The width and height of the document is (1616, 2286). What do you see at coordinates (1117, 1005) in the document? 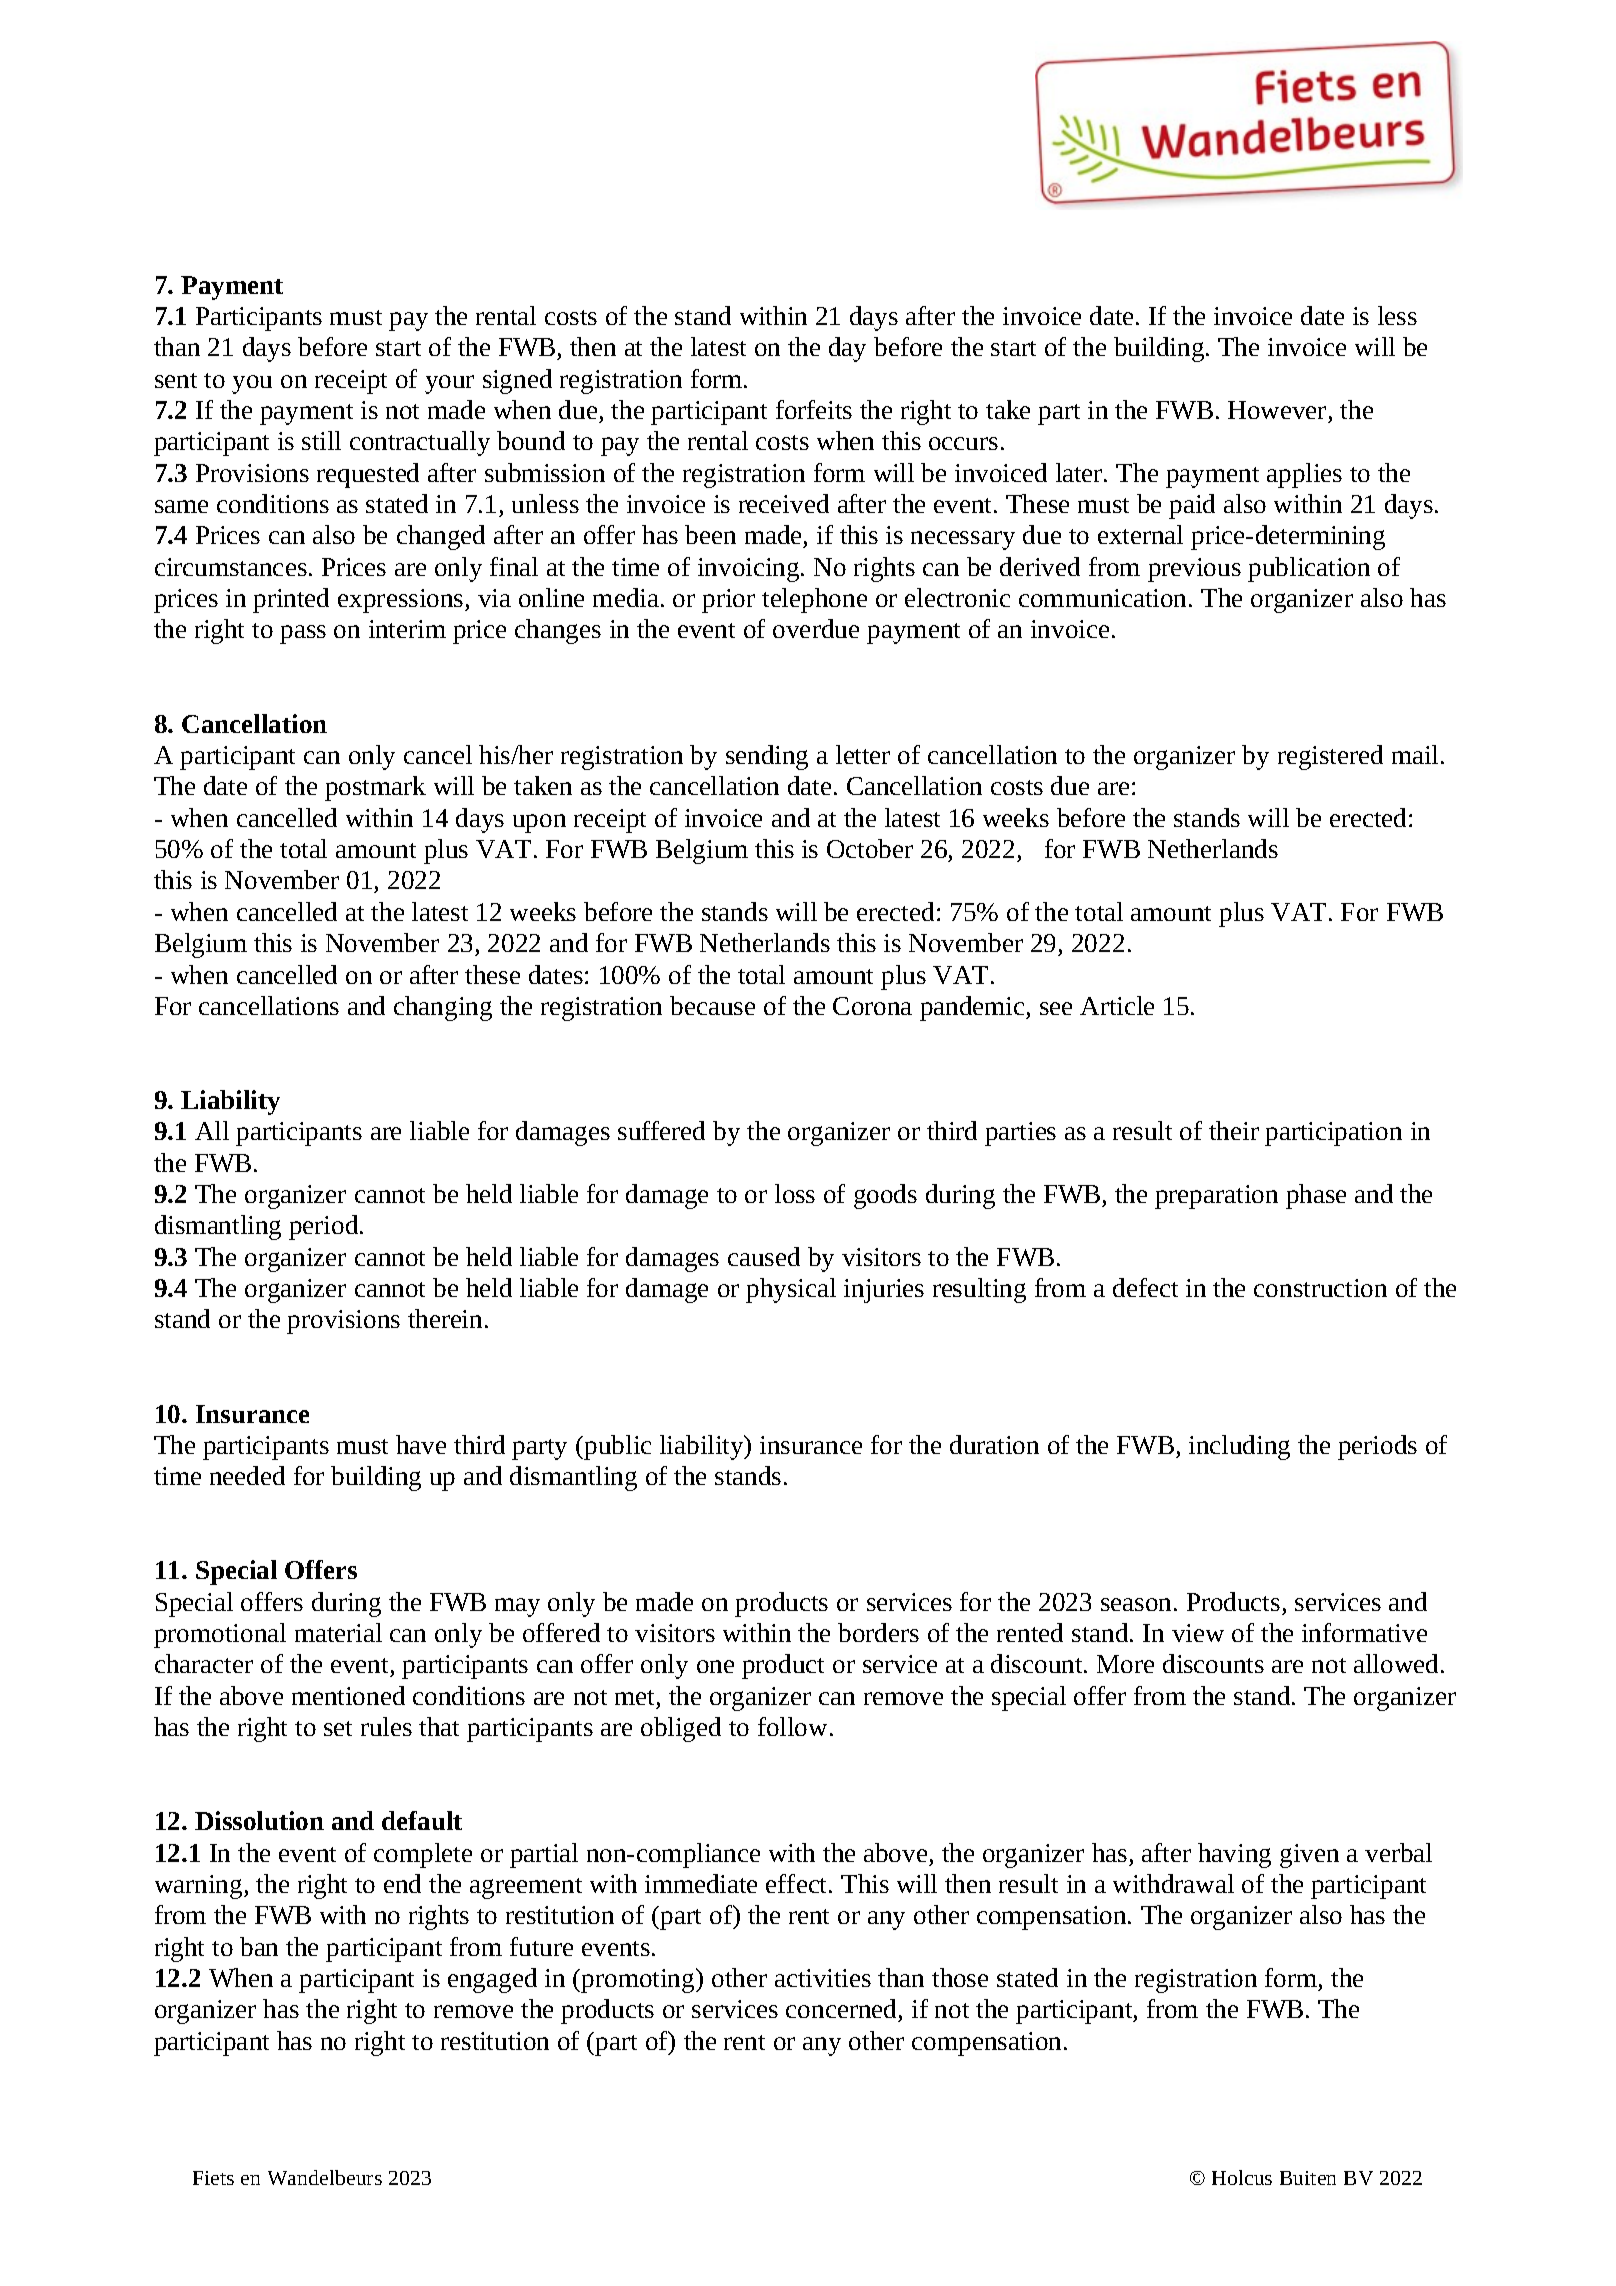
I see `Article` at bounding box center [1117, 1005].
